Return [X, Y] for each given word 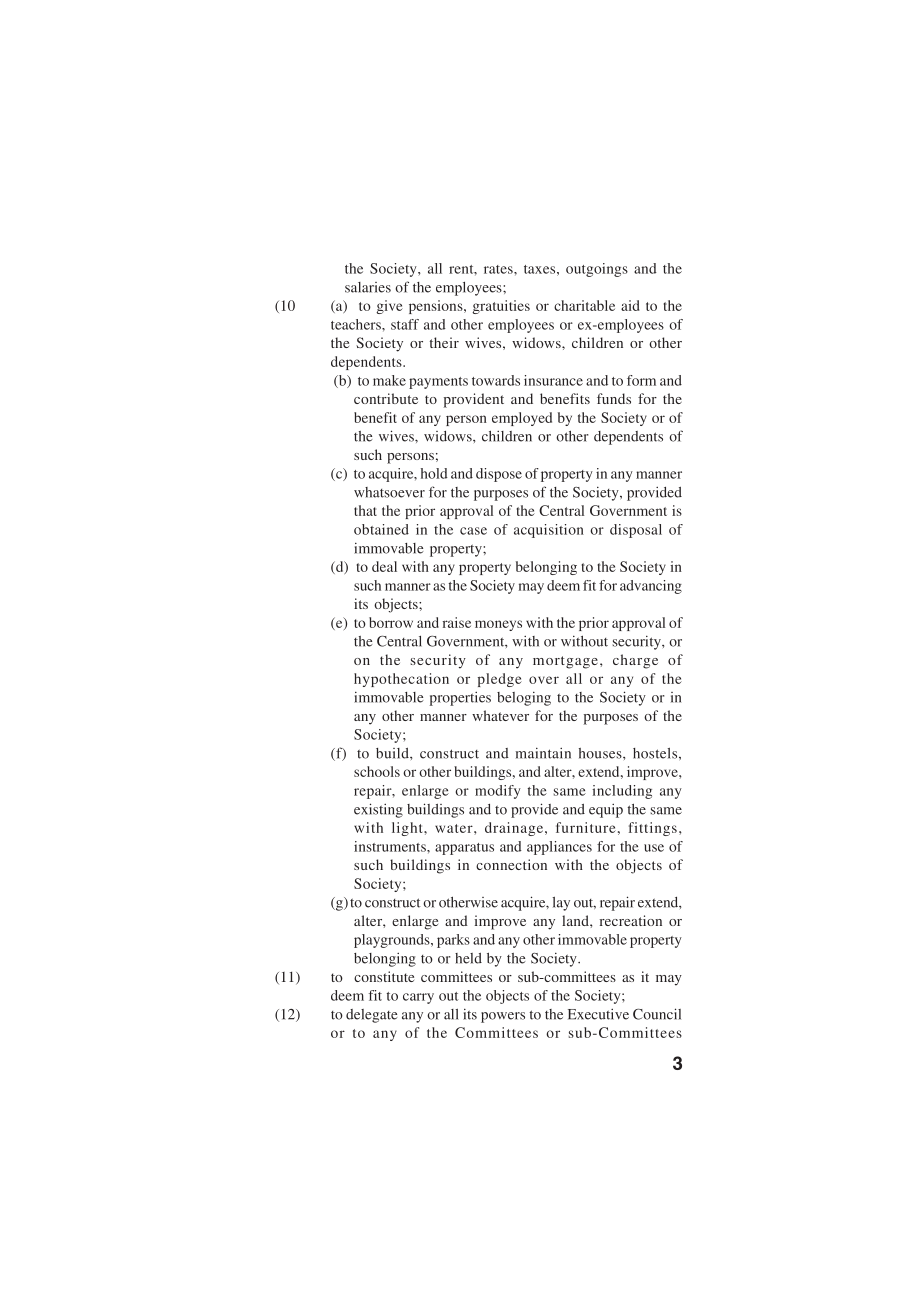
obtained [381, 529]
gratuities [501, 307]
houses [601, 753]
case [473, 531]
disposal [636, 531]
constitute [384, 976]
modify [498, 792]
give [389, 307]
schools [377, 771]
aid [630, 305]
